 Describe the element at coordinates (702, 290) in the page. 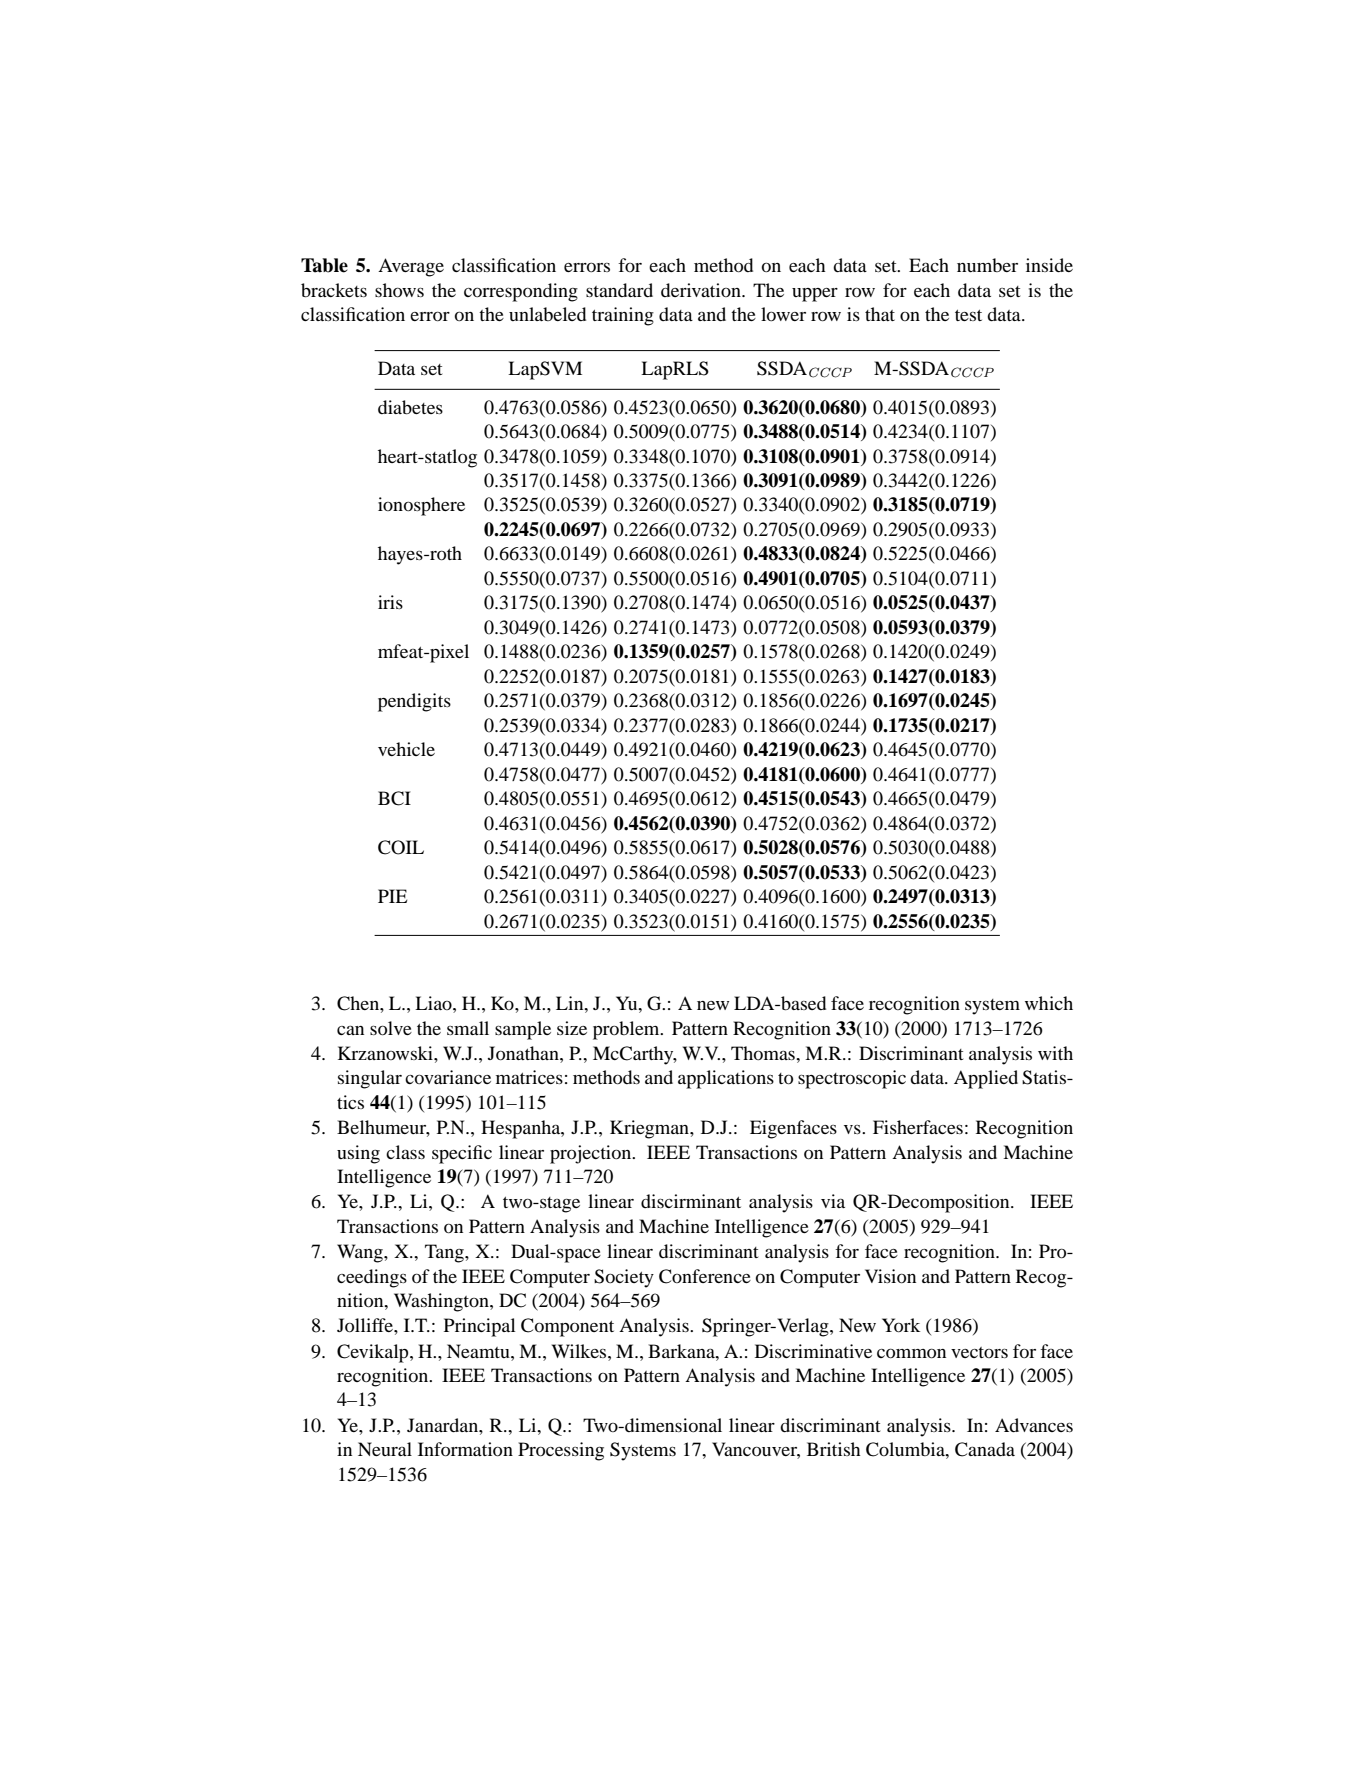

I see `derivation` at that location.
